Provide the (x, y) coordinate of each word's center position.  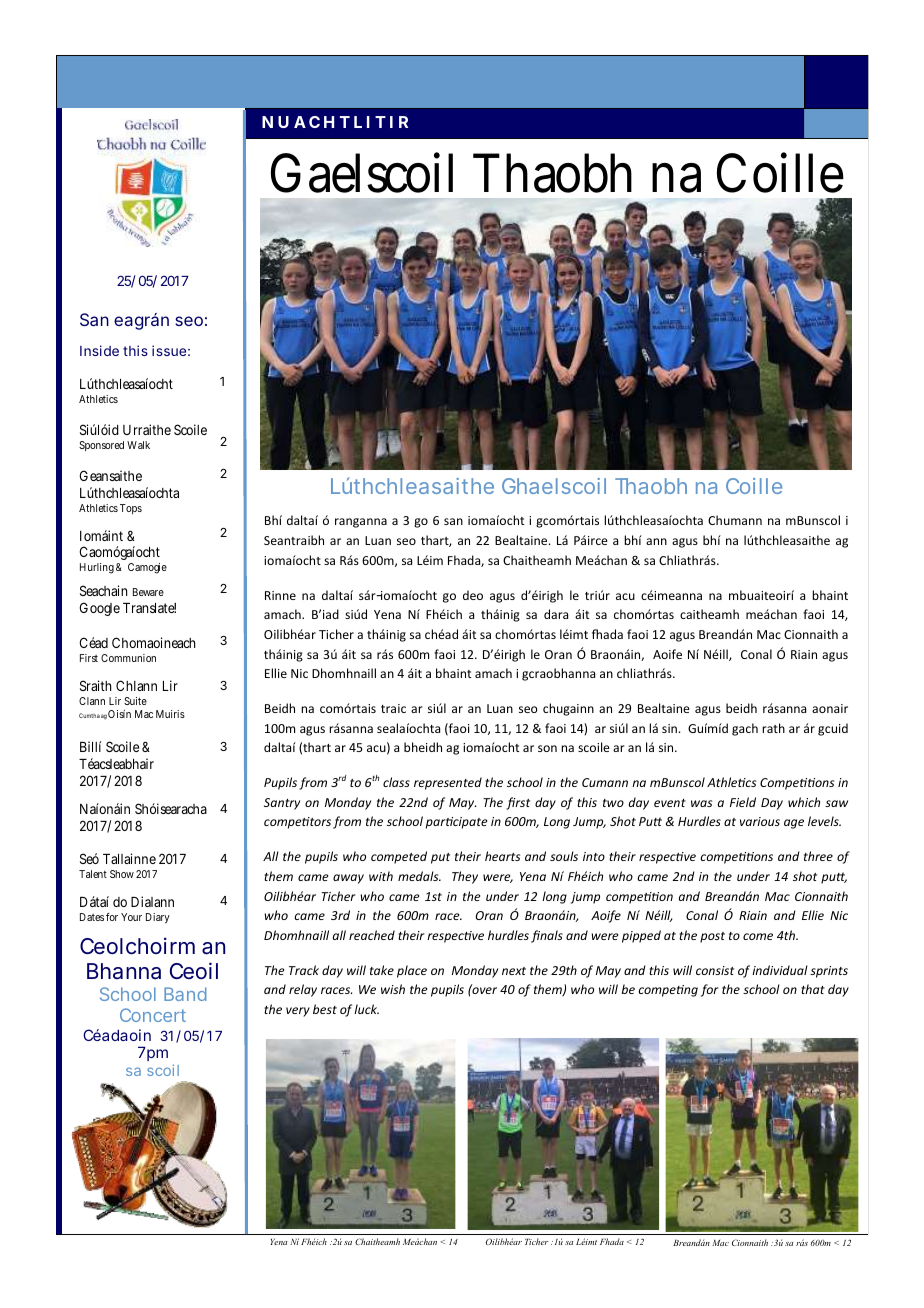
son (547, 748)
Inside (99, 350)
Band (185, 994)
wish (393, 989)
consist (715, 970)
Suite (135, 701)
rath (773, 728)
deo (473, 595)
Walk (138, 445)
